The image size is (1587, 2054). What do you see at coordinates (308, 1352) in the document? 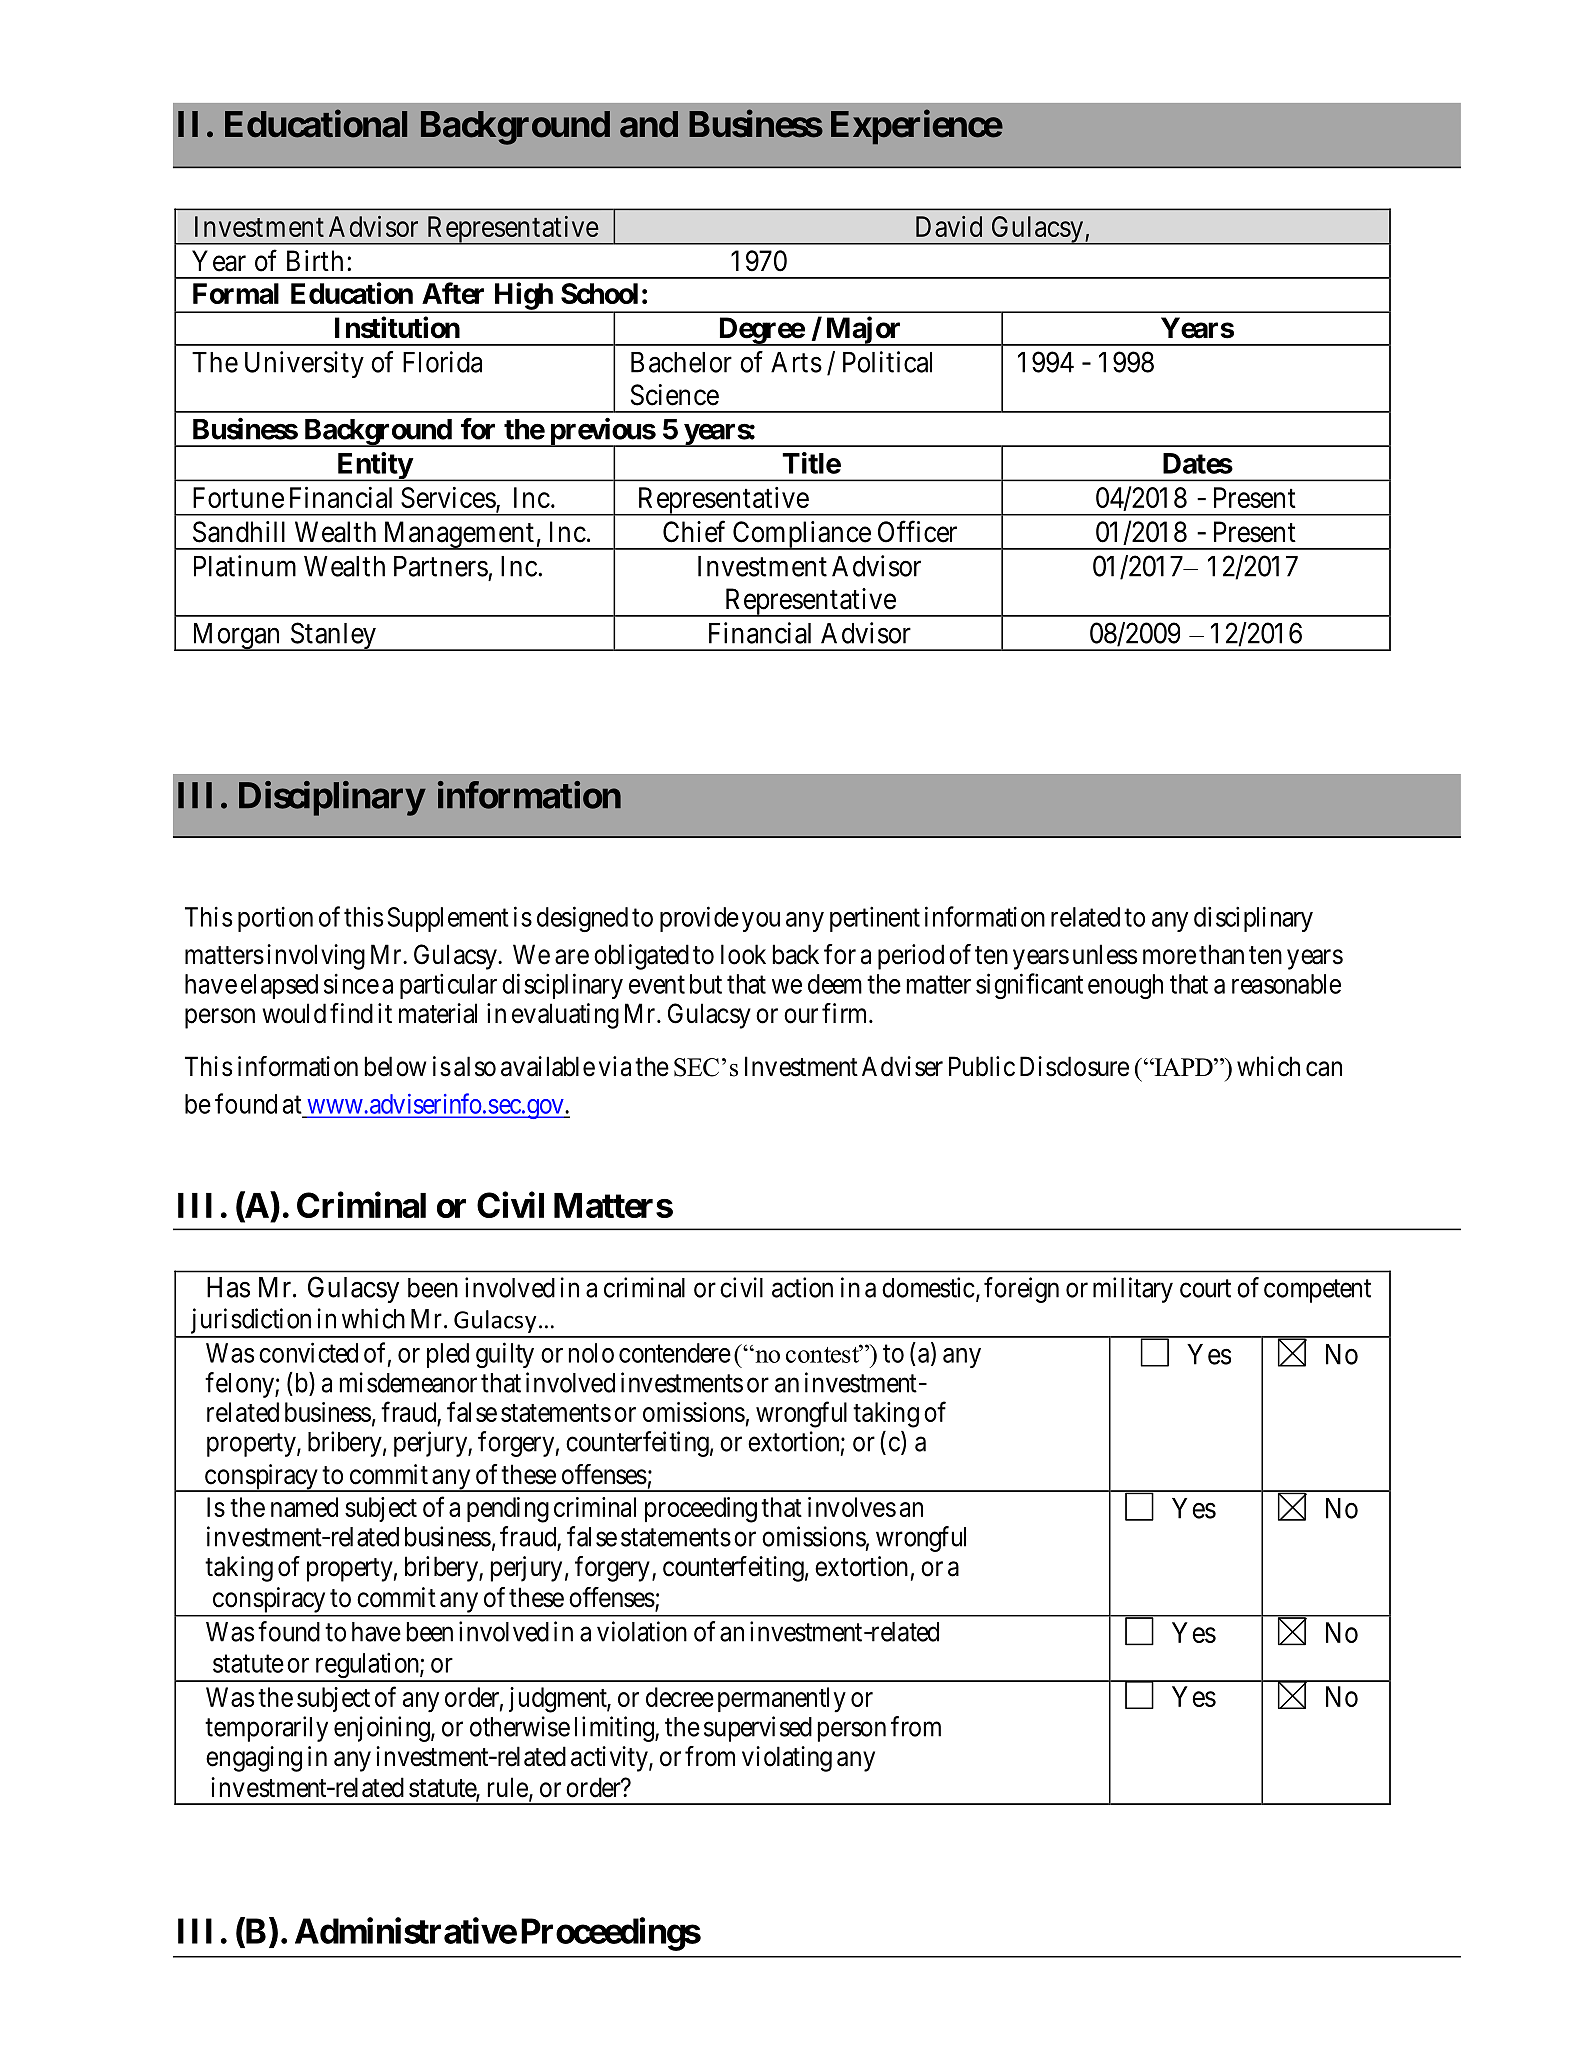
I see `convicted` at bounding box center [308, 1352].
